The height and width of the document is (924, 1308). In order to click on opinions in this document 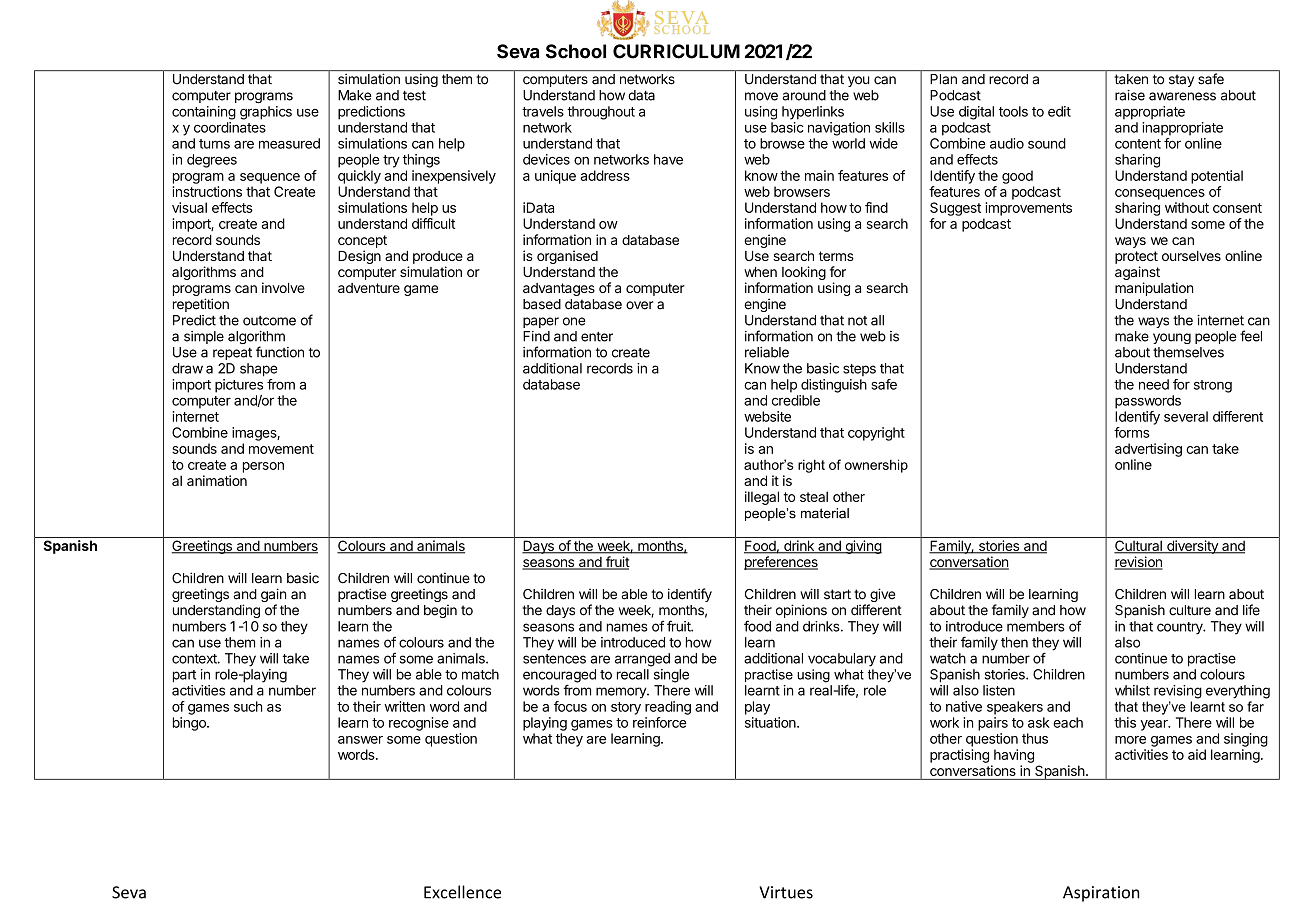, I will do `click(801, 611)`.
